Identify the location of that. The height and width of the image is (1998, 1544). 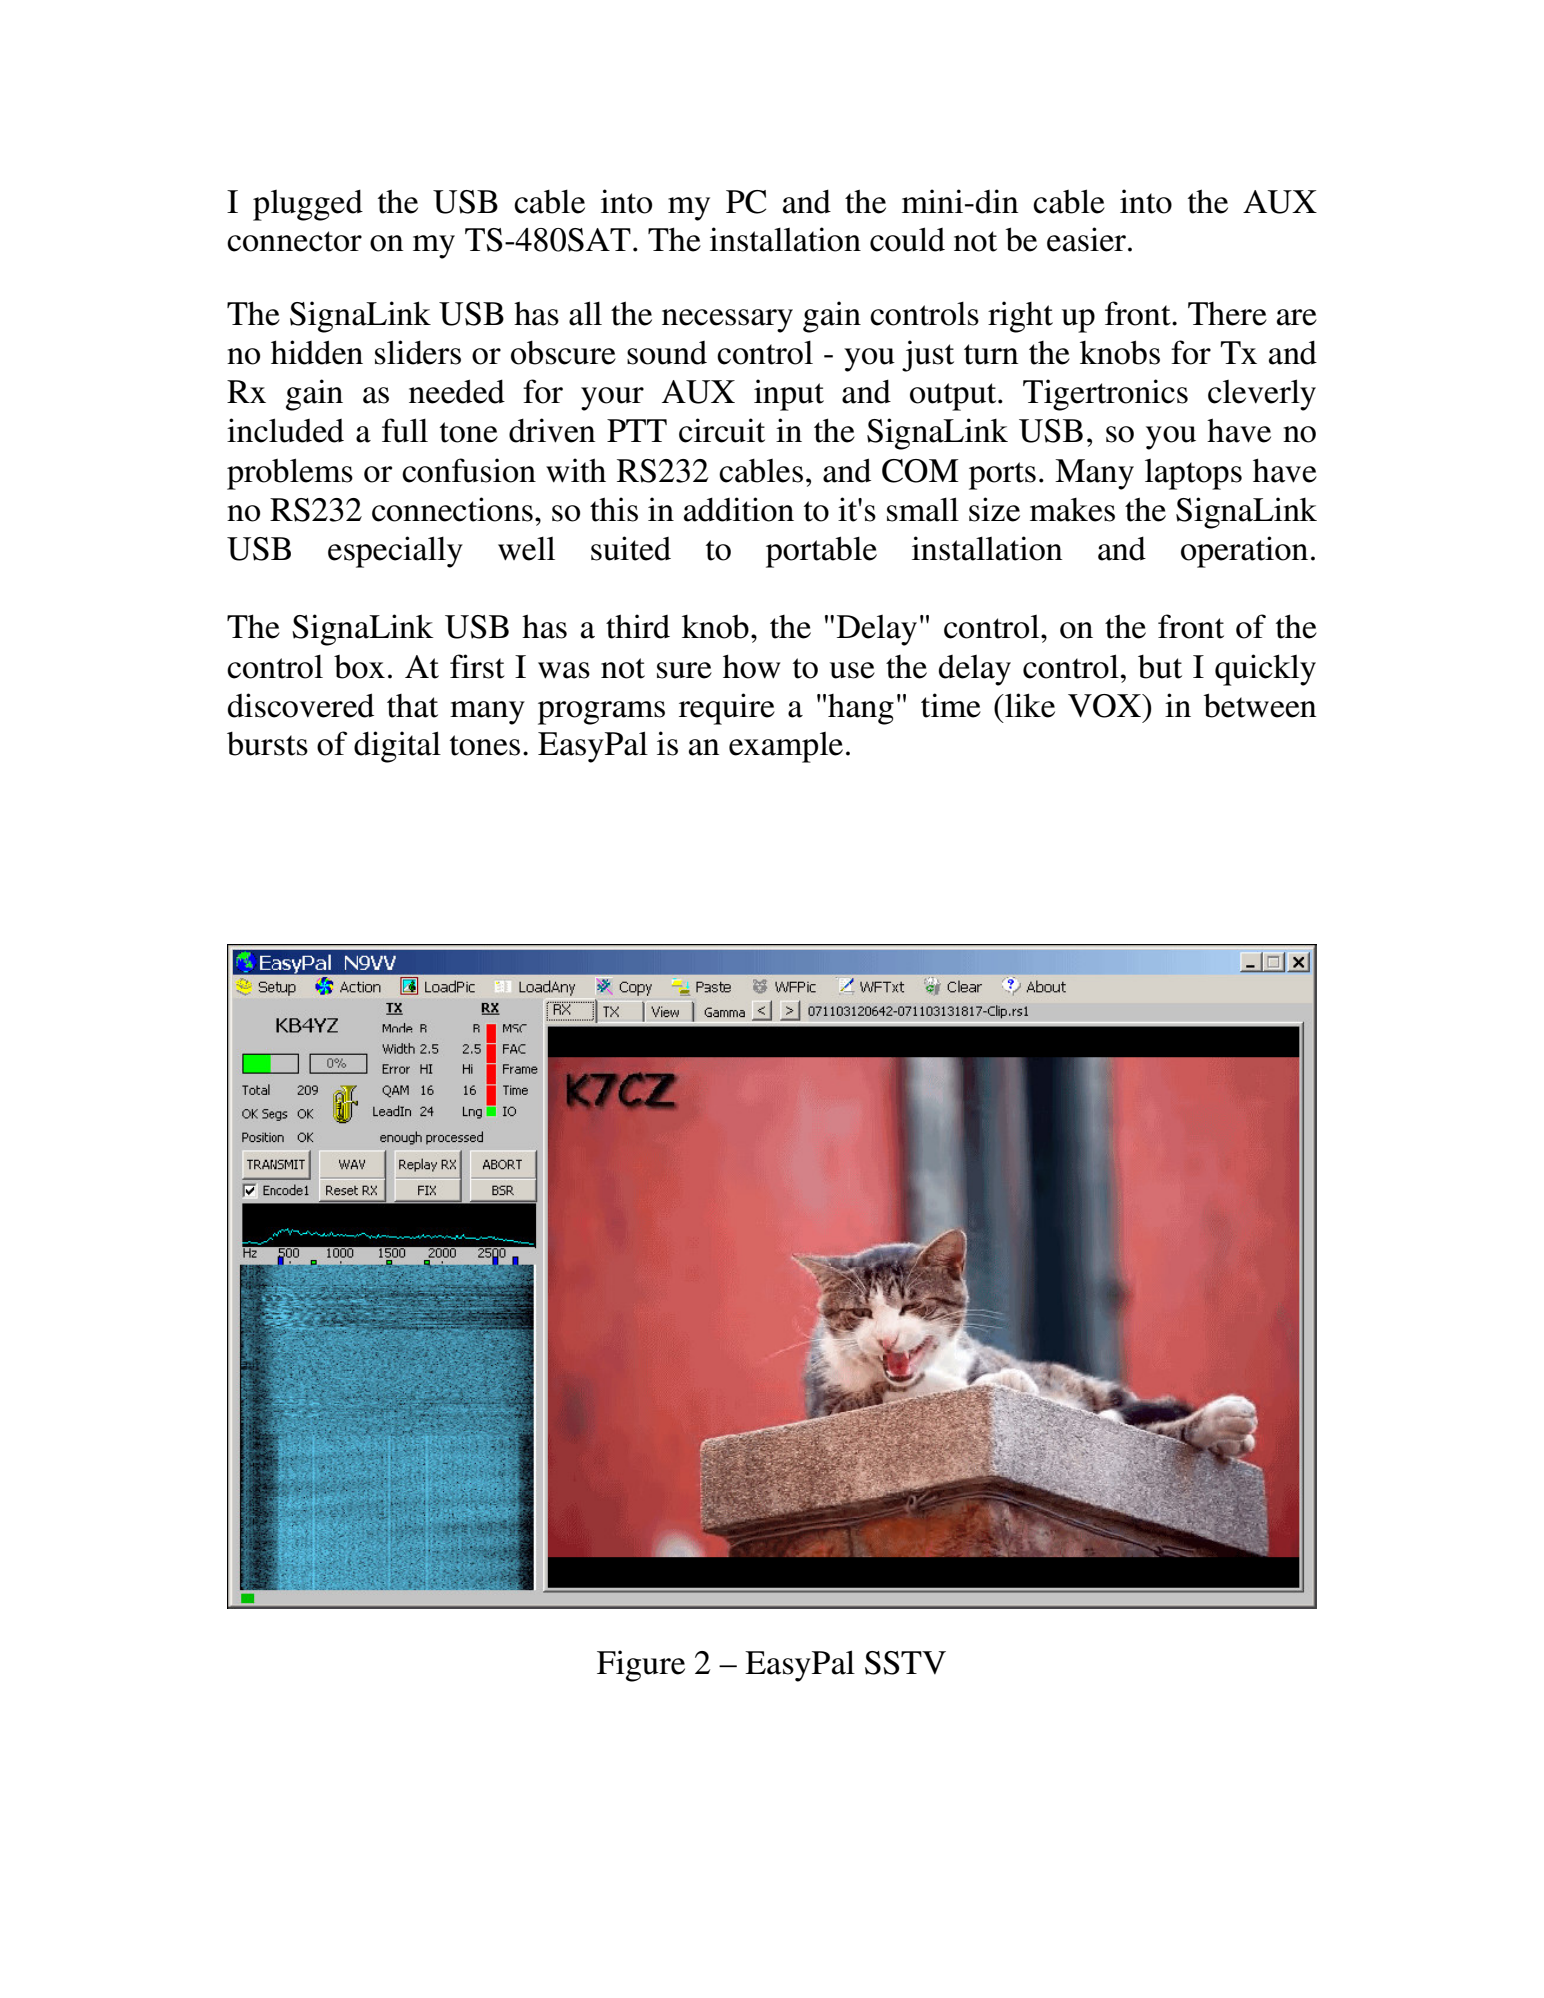
(412, 706).
